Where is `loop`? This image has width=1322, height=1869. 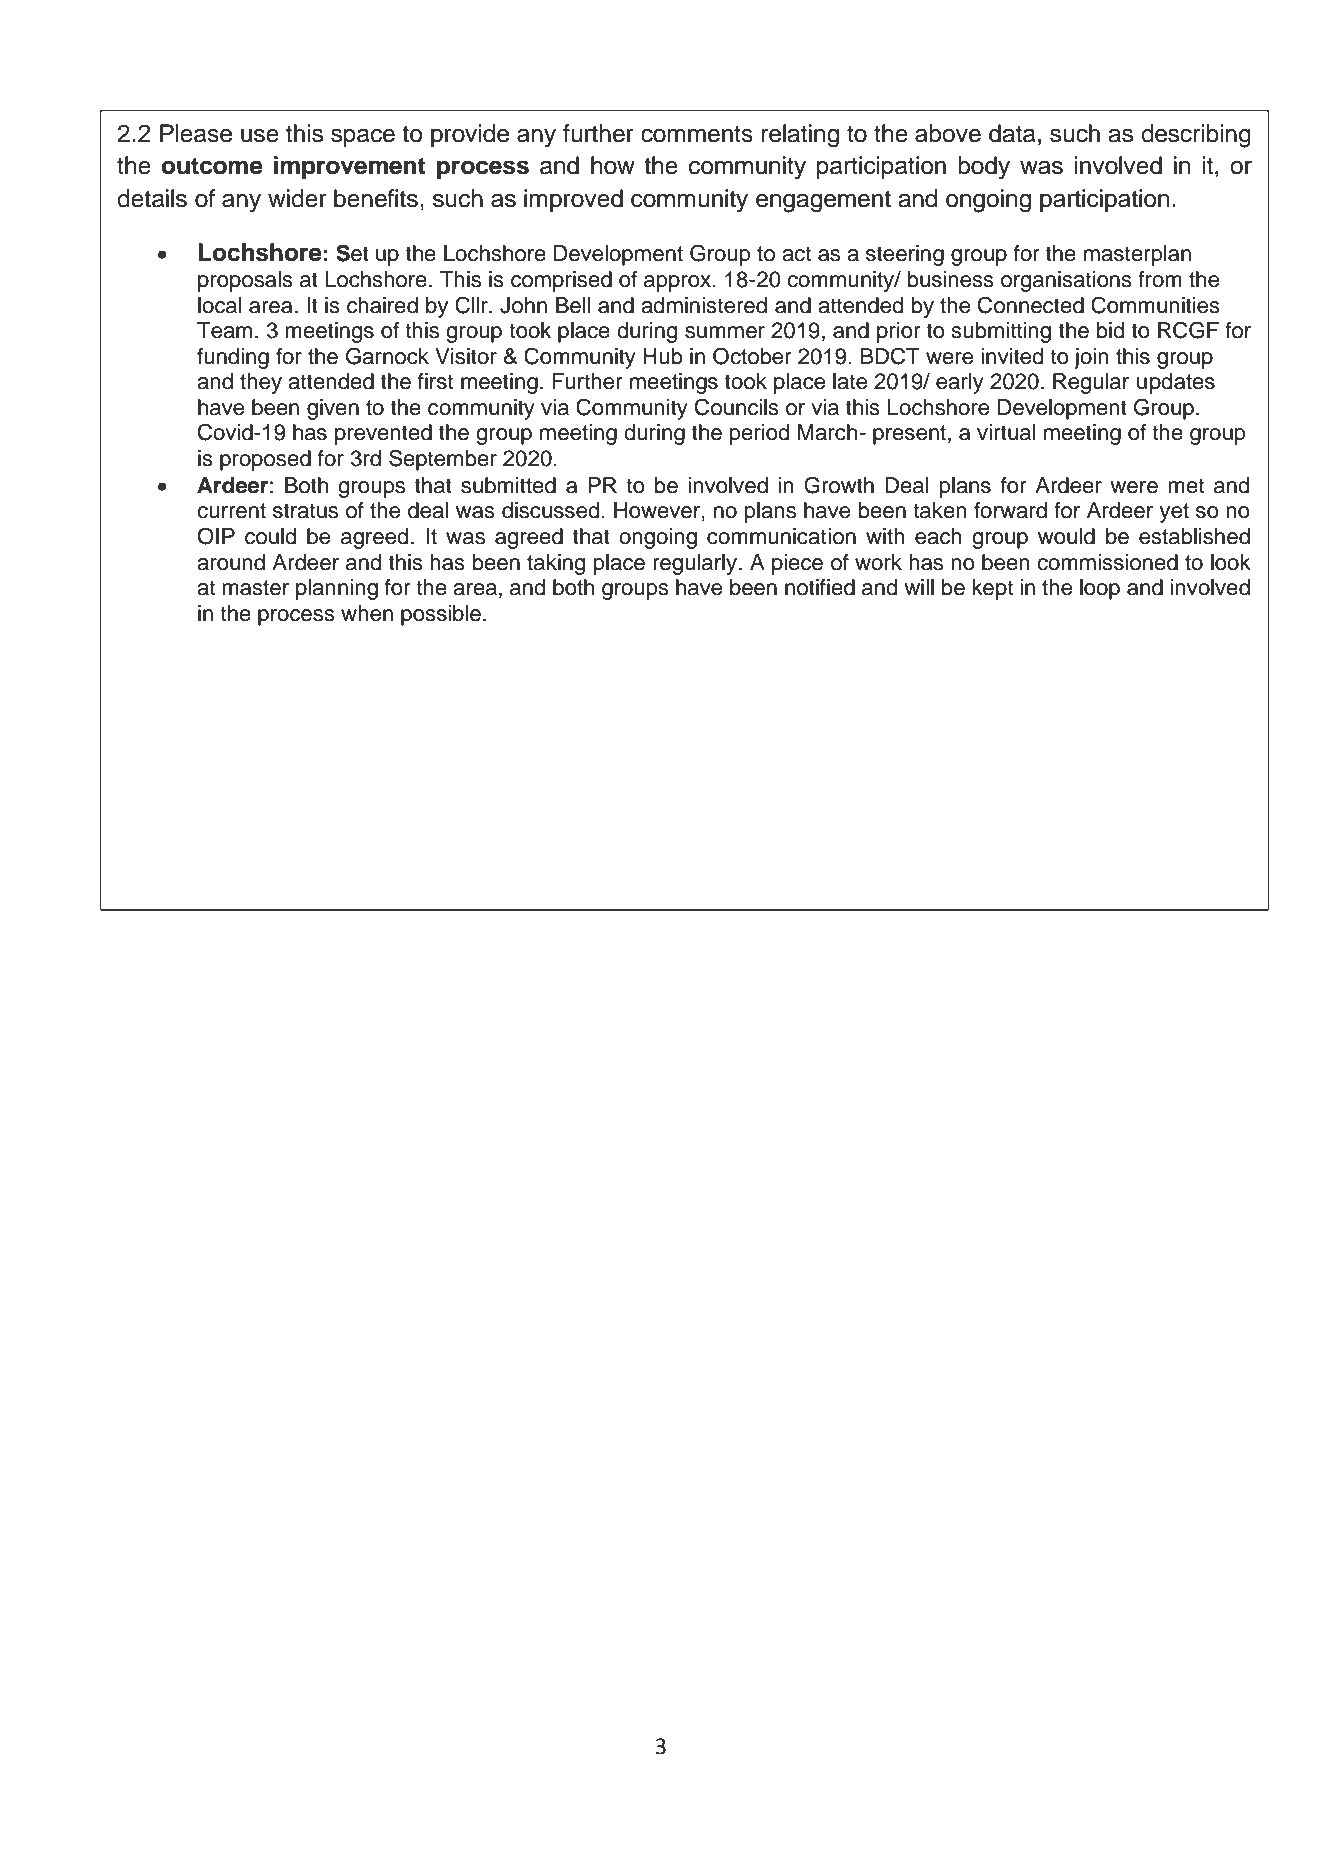
loop is located at coordinates (1100, 589).
